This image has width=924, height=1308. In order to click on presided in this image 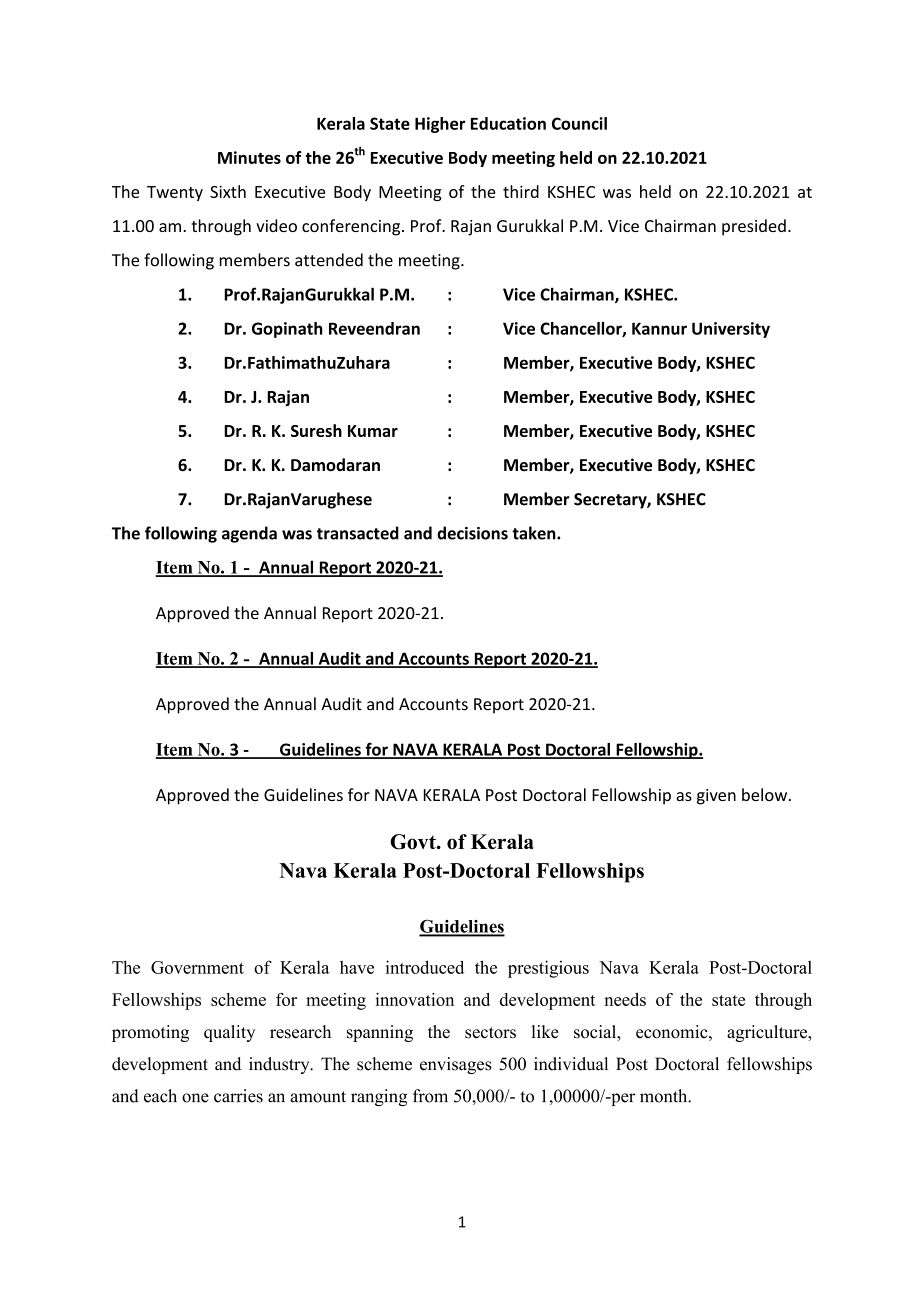, I will do `click(754, 227)`.
